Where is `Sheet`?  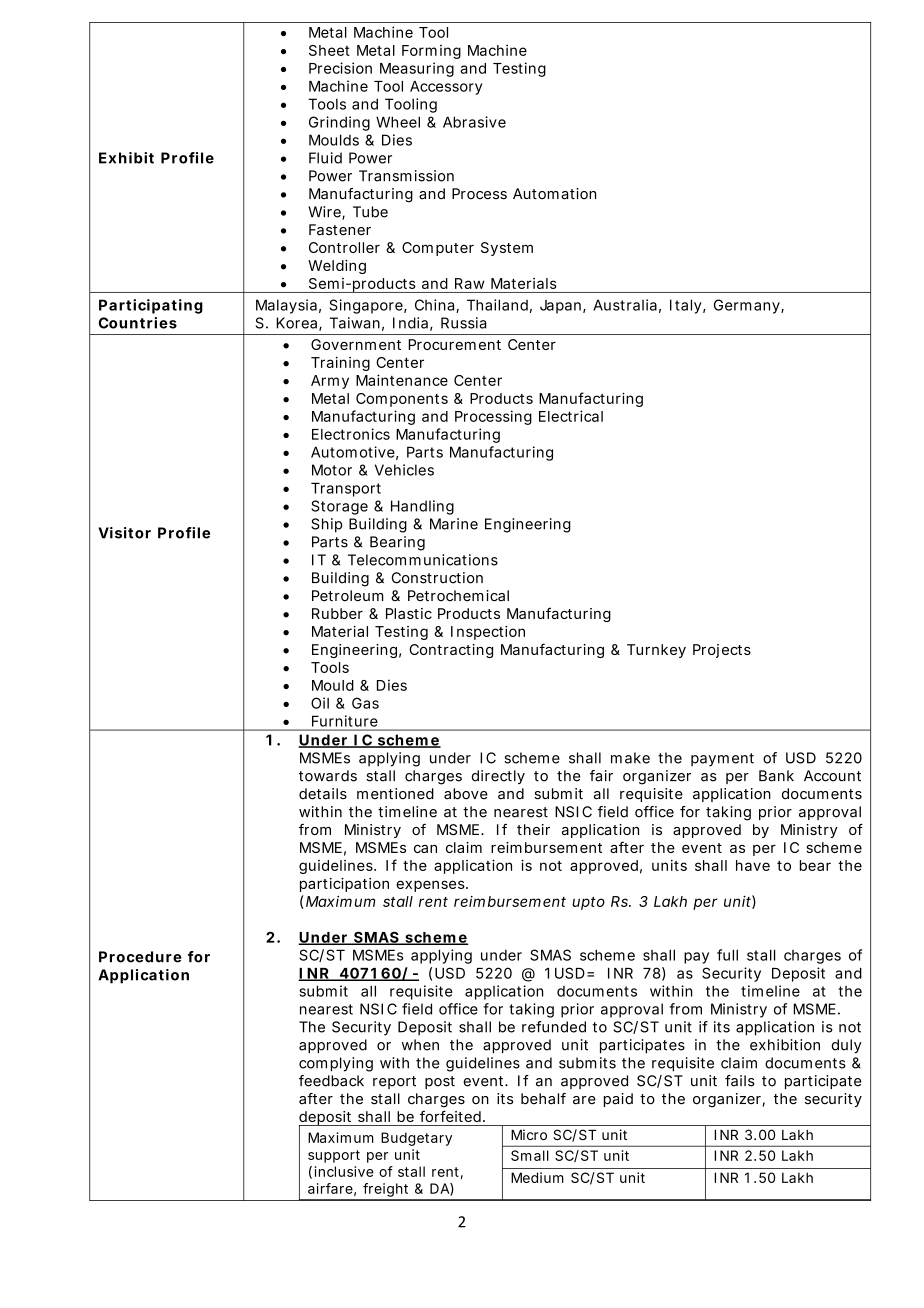 Sheet is located at coordinates (329, 50).
